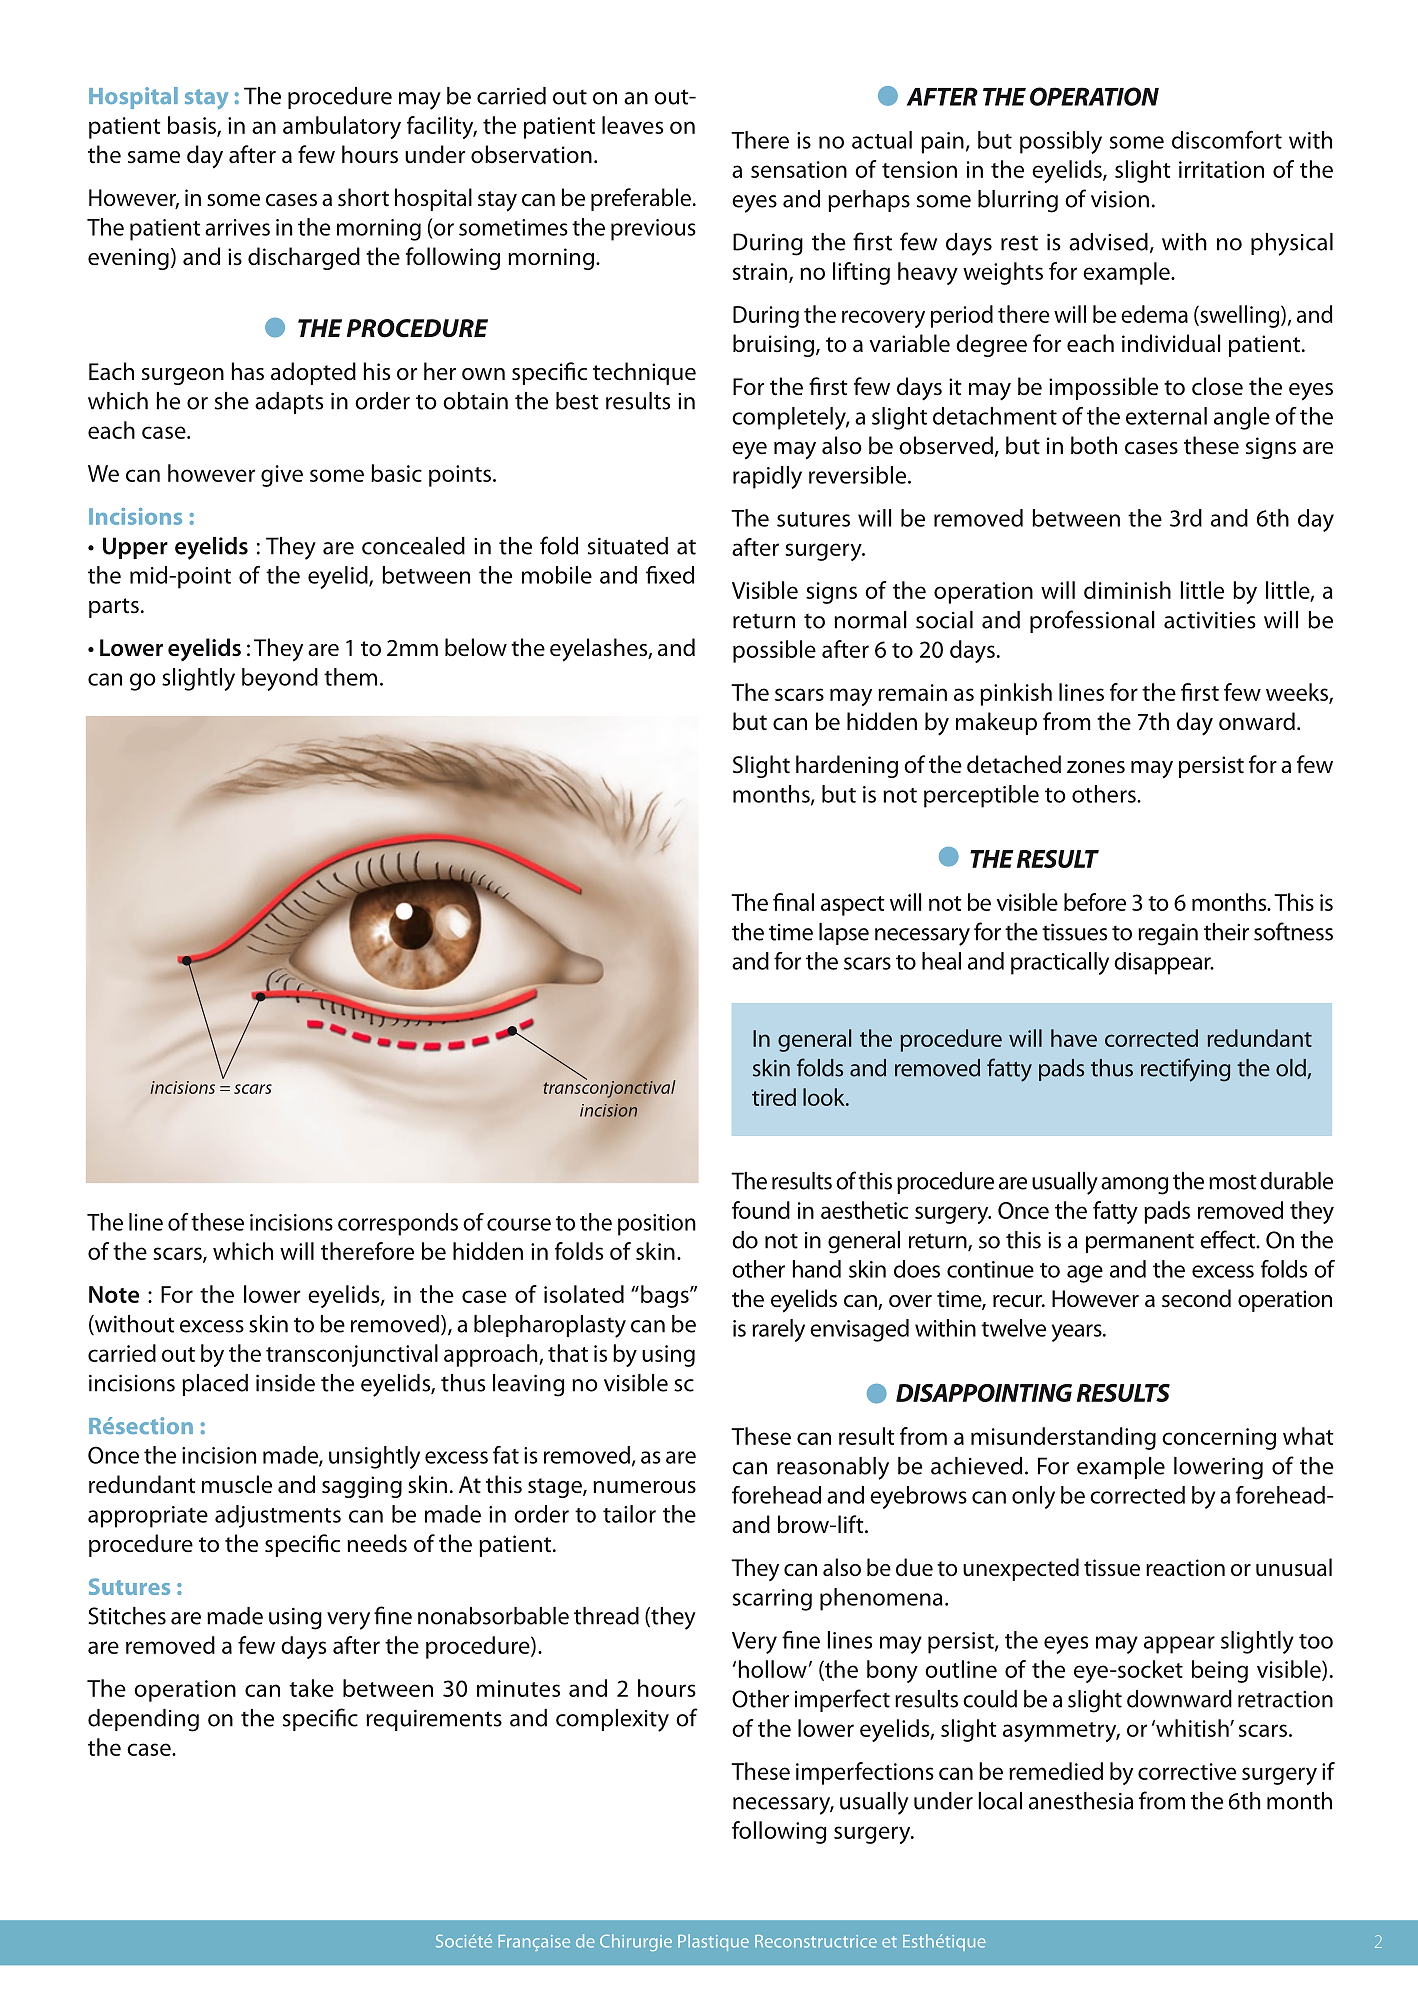 The width and height of the screenshot is (1418, 2006). I want to click on irritation, so click(1221, 169).
